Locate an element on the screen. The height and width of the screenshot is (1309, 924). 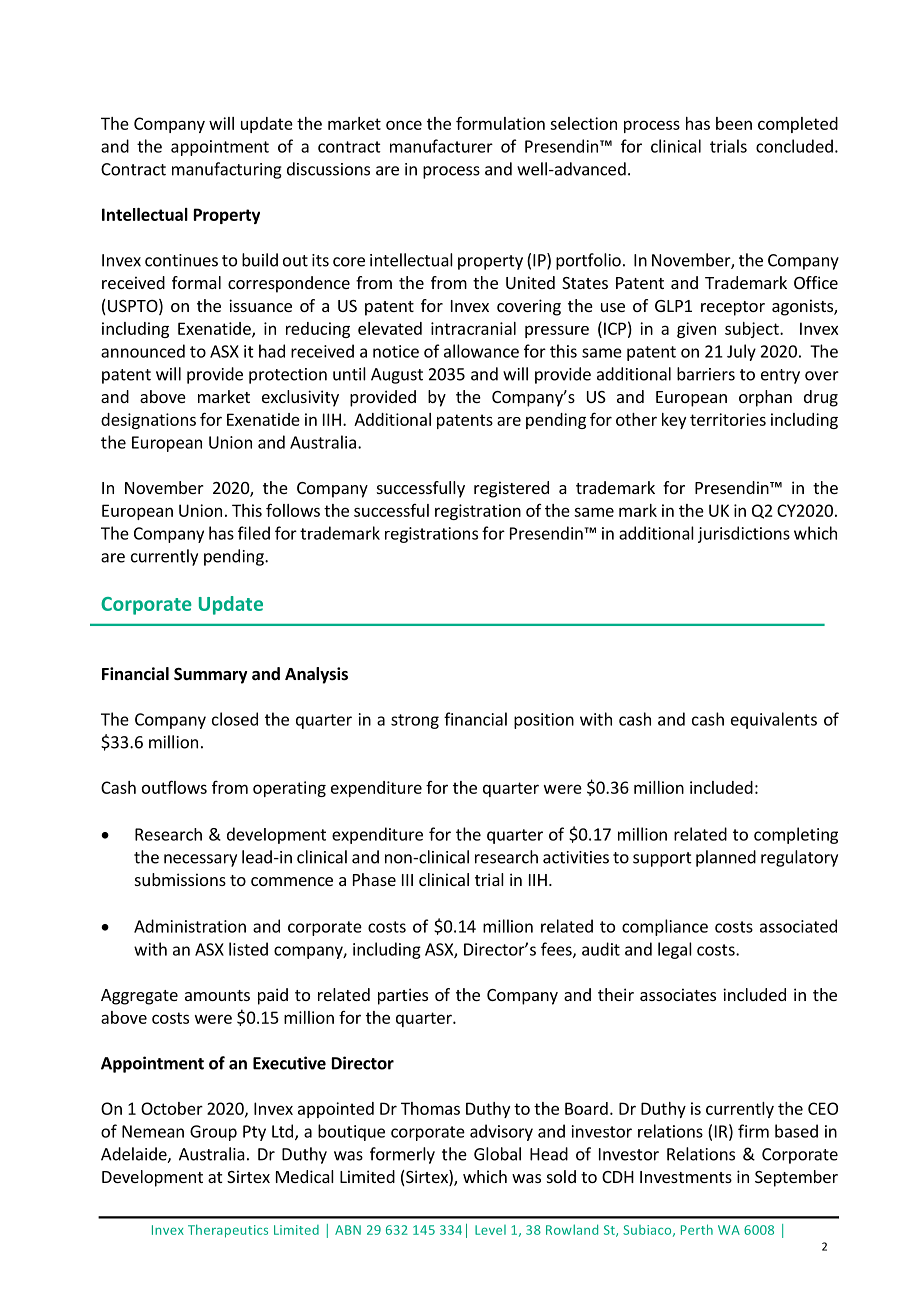
III is located at coordinates (407, 880).
